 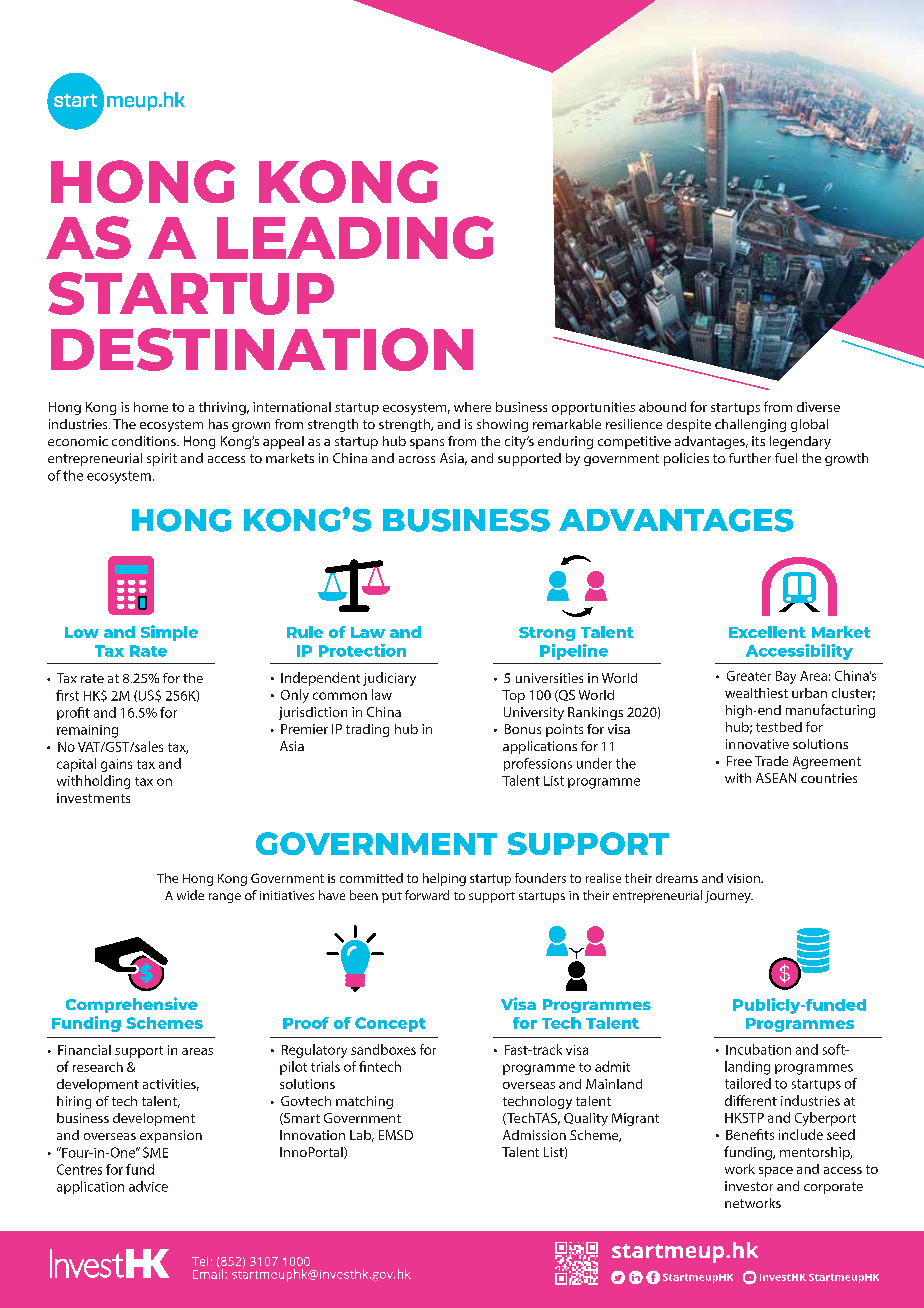 What do you see at coordinates (534, 1135) in the screenshot?
I see `Admission` at bounding box center [534, 1135].
